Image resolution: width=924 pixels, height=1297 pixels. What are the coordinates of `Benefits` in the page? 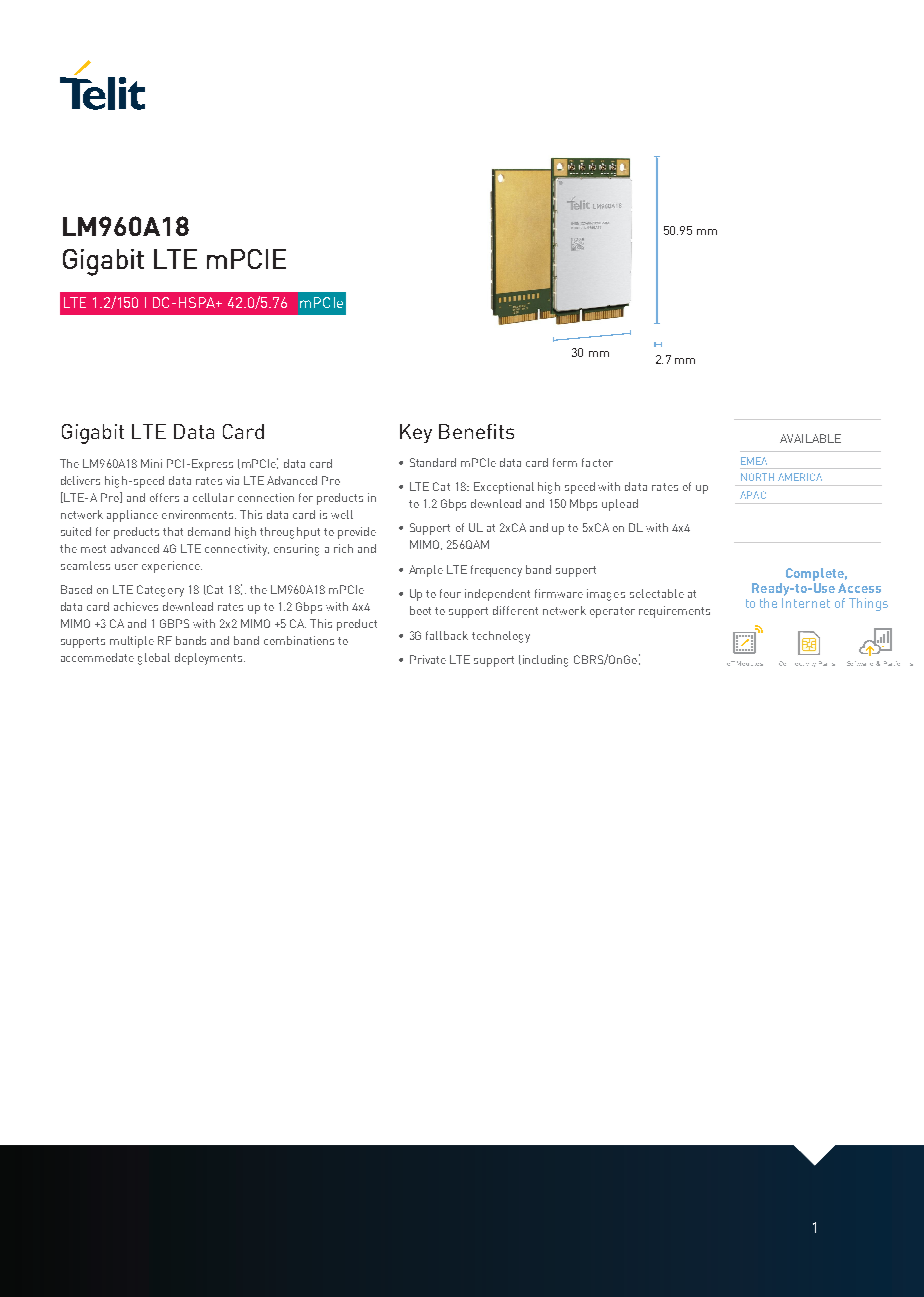 It's located at (476, 431).
